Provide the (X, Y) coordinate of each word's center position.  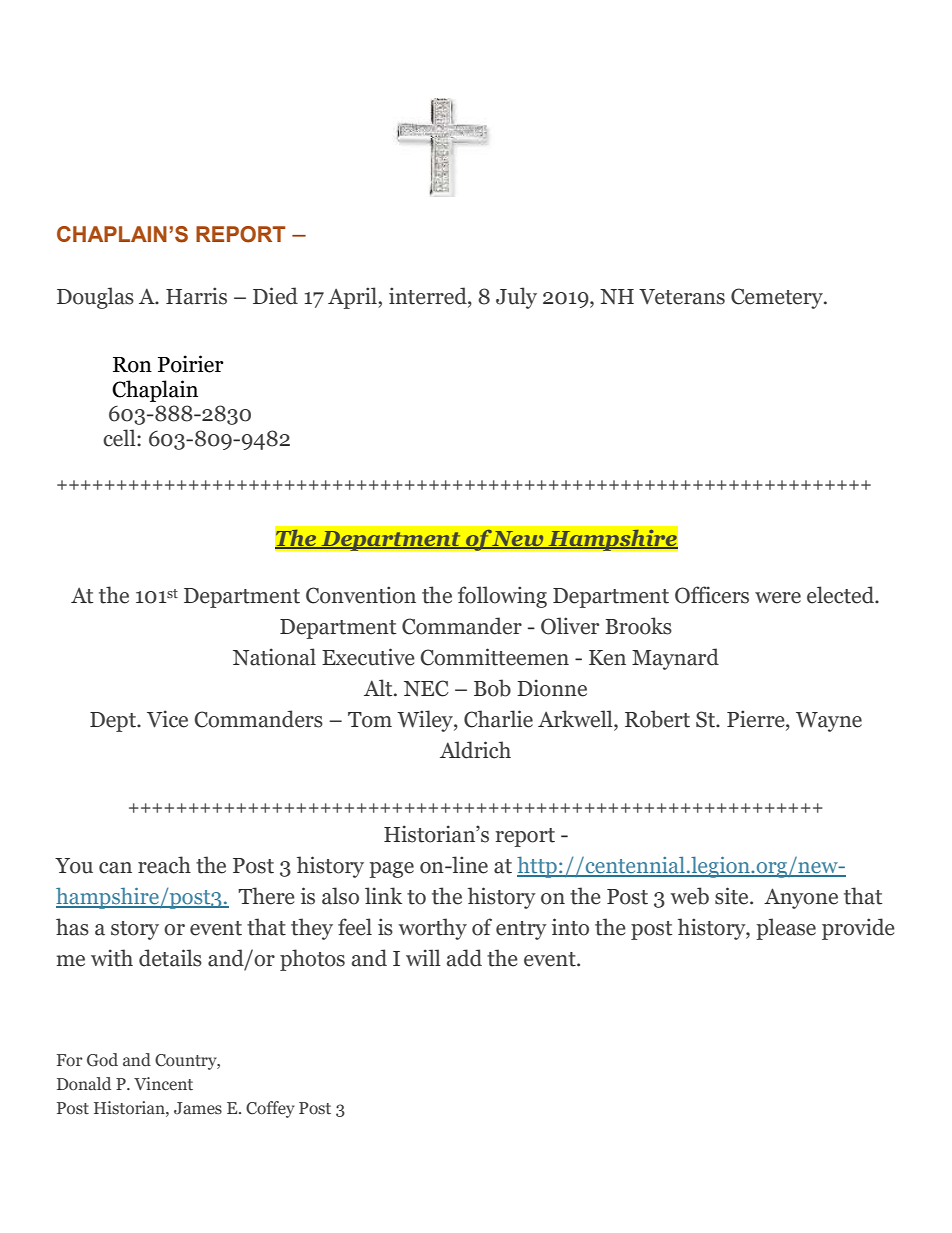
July (516, 298)
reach (164, 865)
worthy (432, 929)
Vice (167, 719)
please (786, 929)
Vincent (163, 1084)
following (502, 597)
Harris (196, 296)
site (733, 896)
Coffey (270, 1109)
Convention (361, 595)
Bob (492, 688)
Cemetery (778, 298)
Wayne (829, 722)
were (778, 598)
